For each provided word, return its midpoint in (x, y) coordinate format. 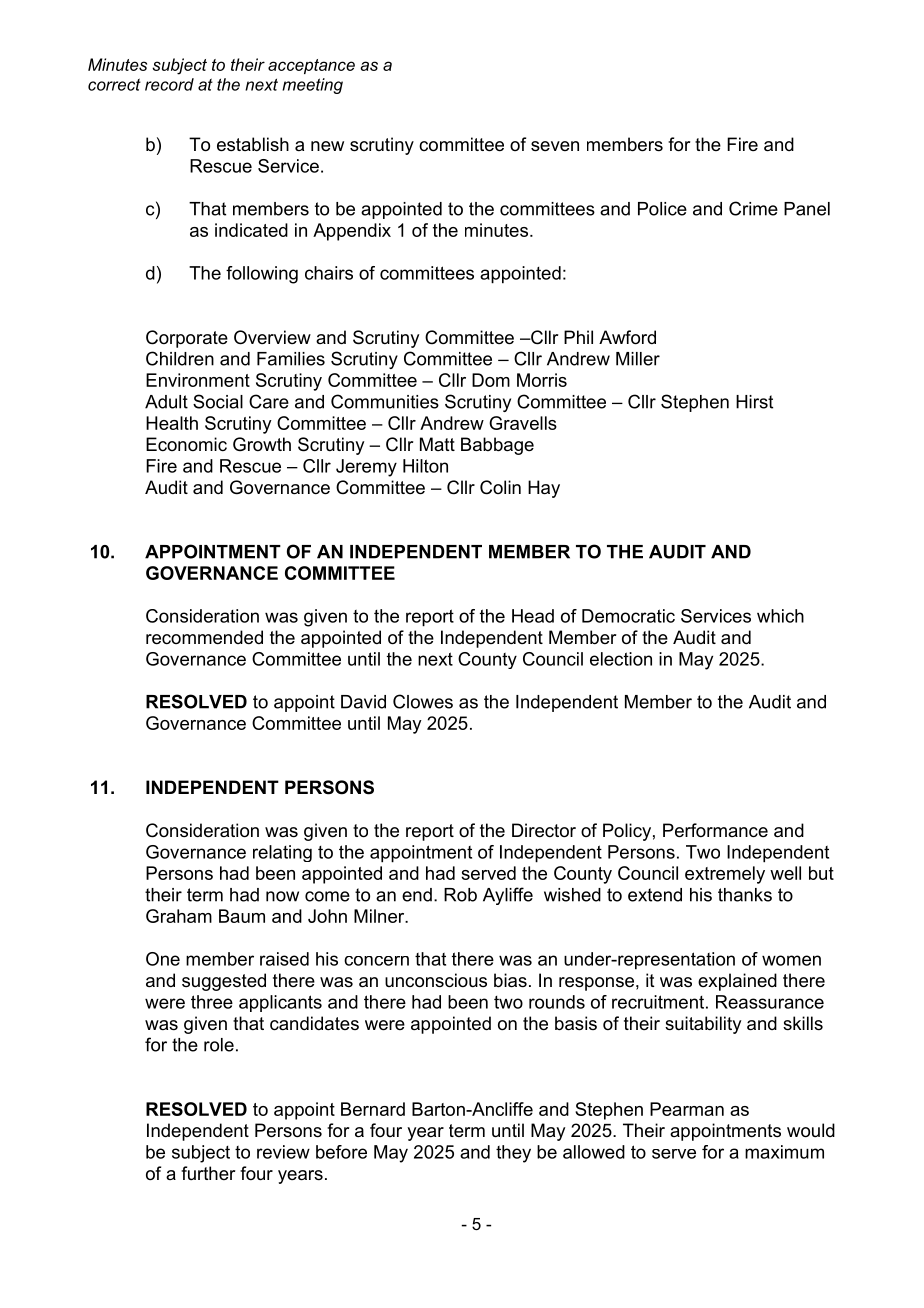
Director (544, 830)
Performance (715, 830)
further (208, 1173)
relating (282, 853)
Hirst (754, 402)
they (513, 1154)
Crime (753, 208)
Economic (186, 444)
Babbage (497, 446)
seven (555, 146)
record (169, 84)
